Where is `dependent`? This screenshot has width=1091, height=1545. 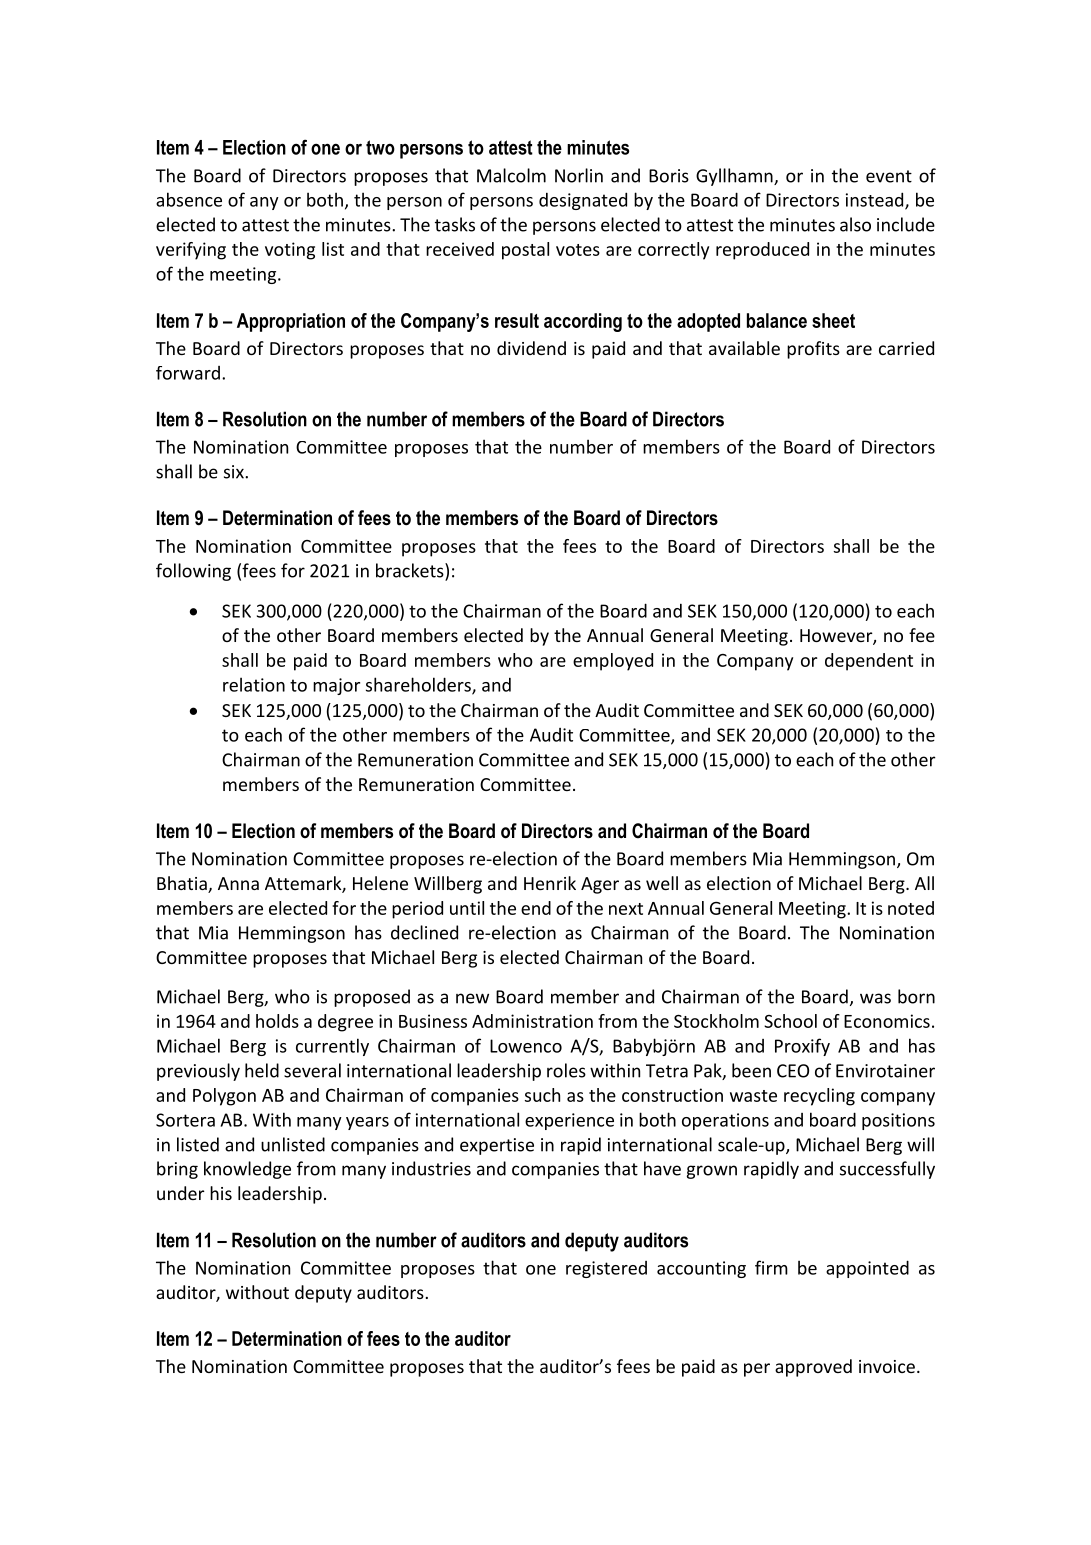
dependent is located at coordinates (869, 662).
